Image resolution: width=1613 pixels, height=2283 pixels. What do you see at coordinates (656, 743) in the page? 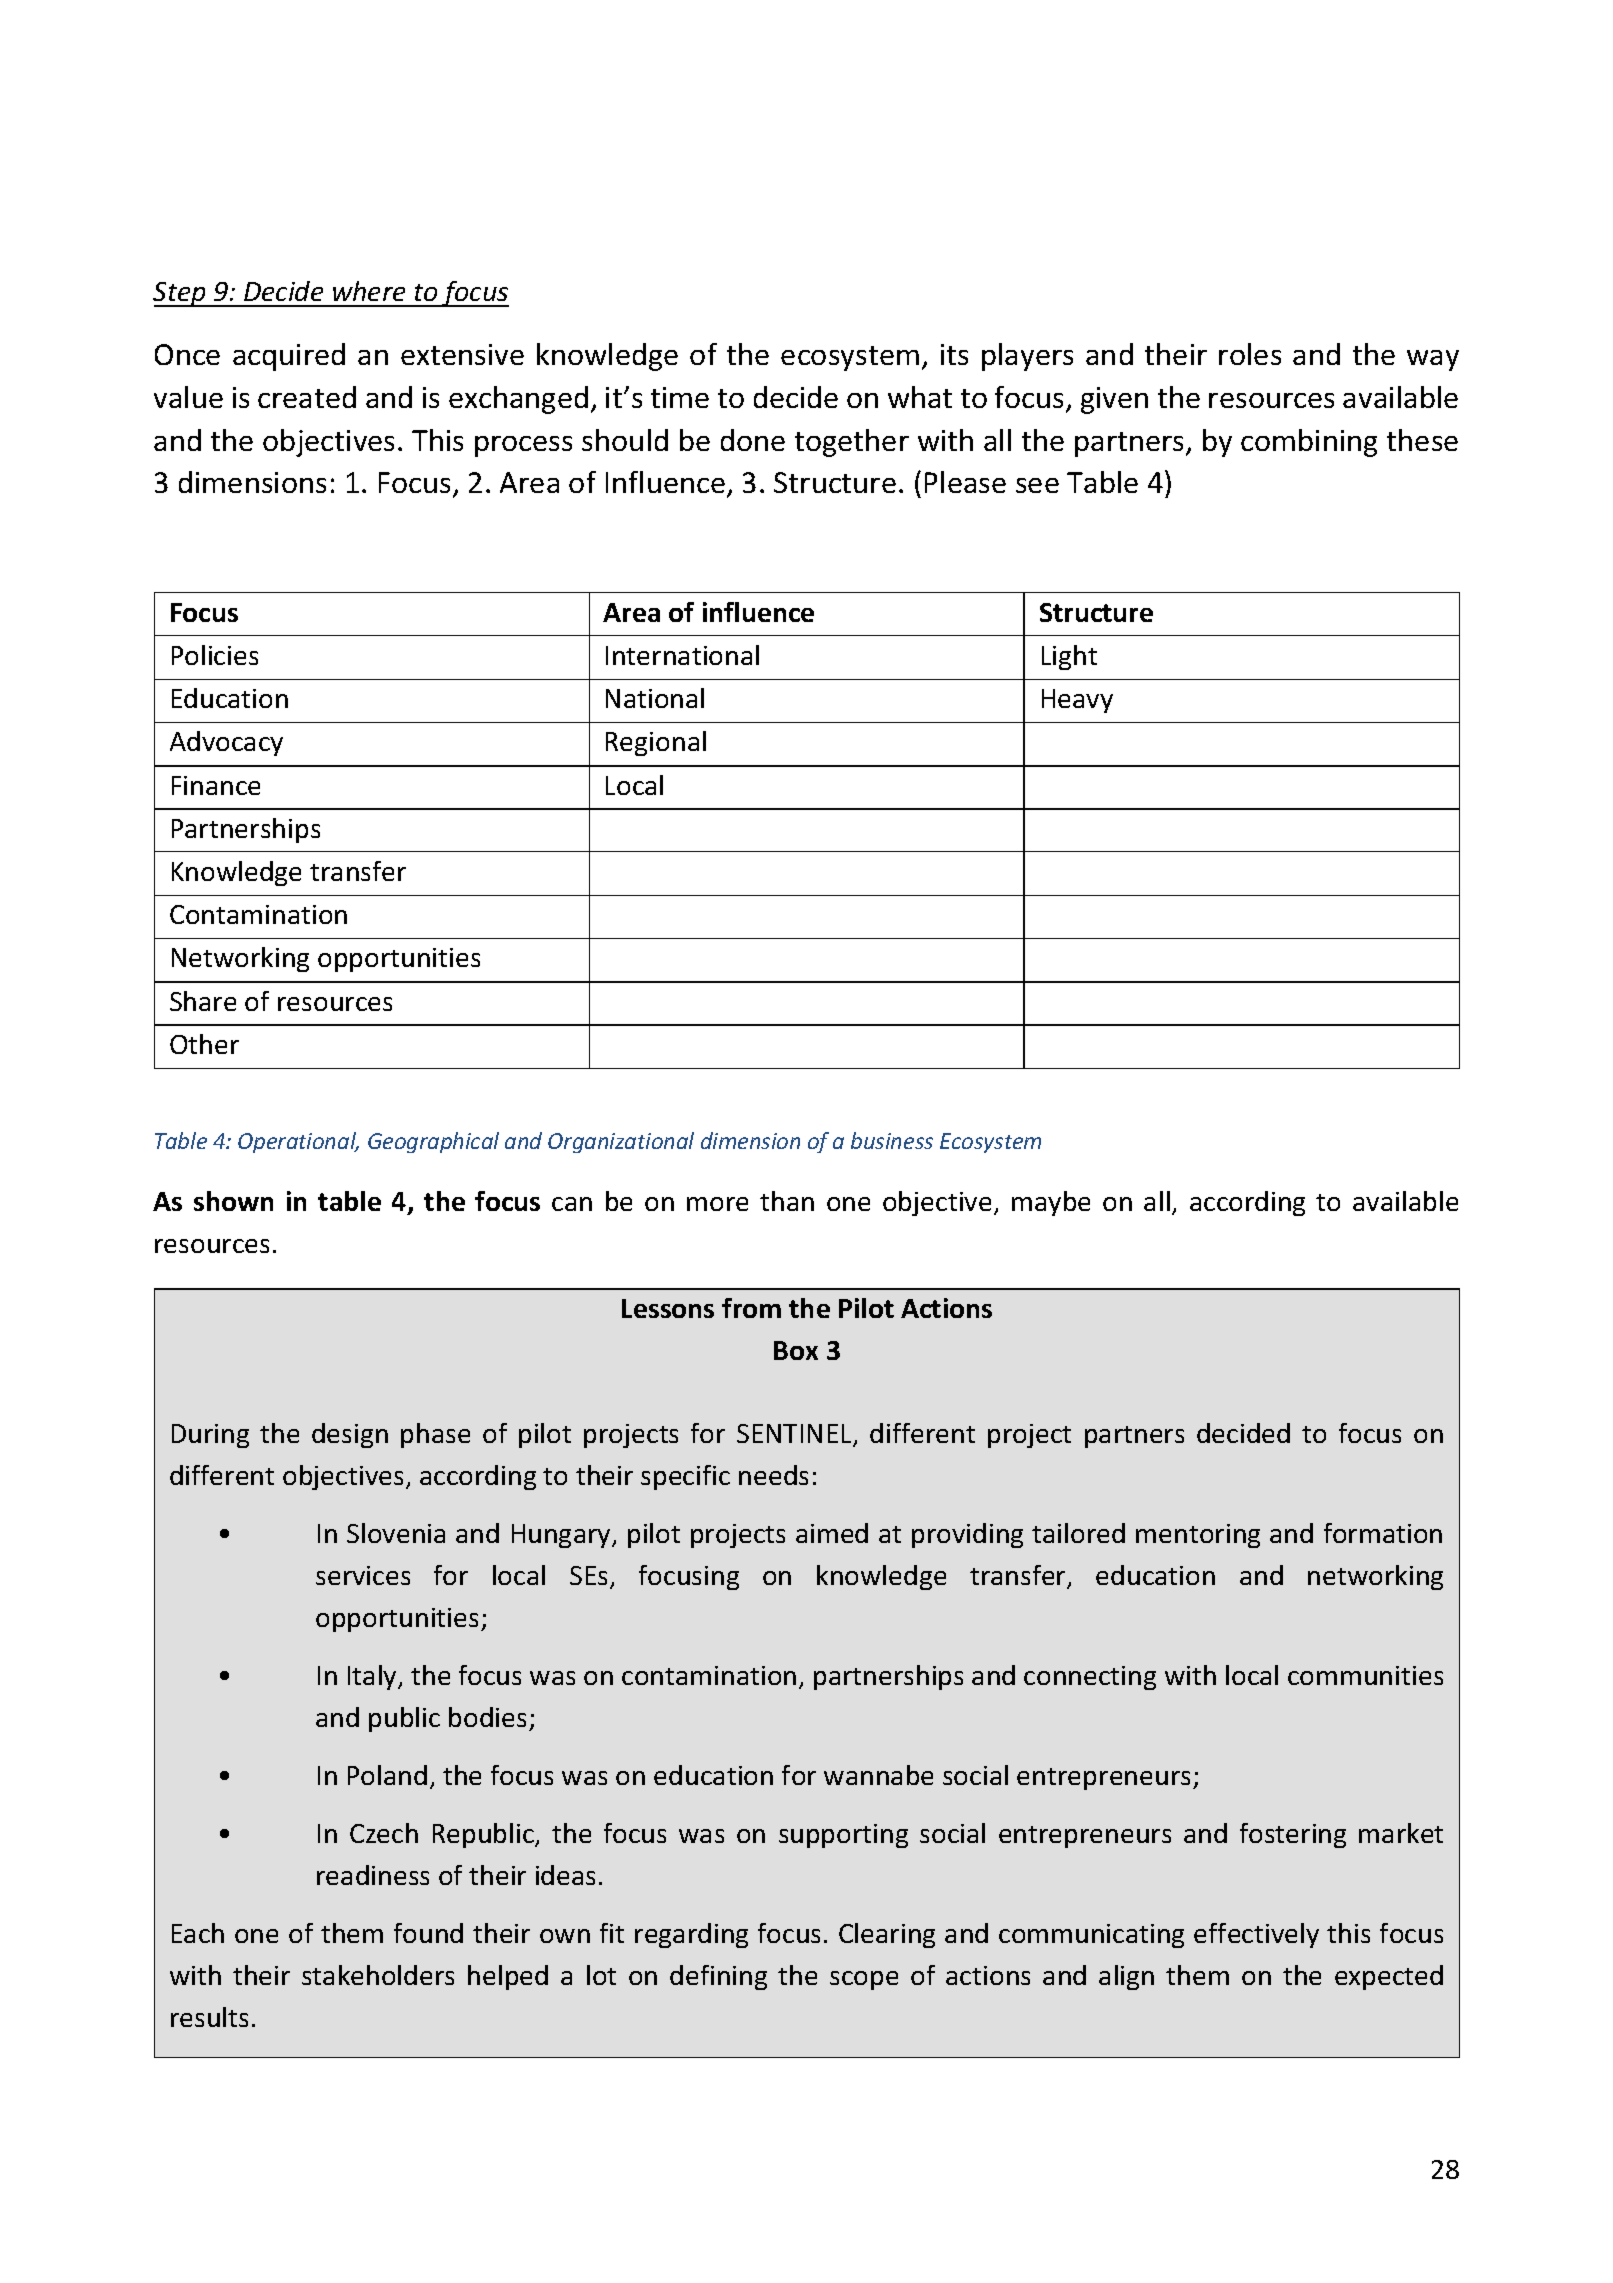
I see `Regional` at bounding box center [656, 743].
